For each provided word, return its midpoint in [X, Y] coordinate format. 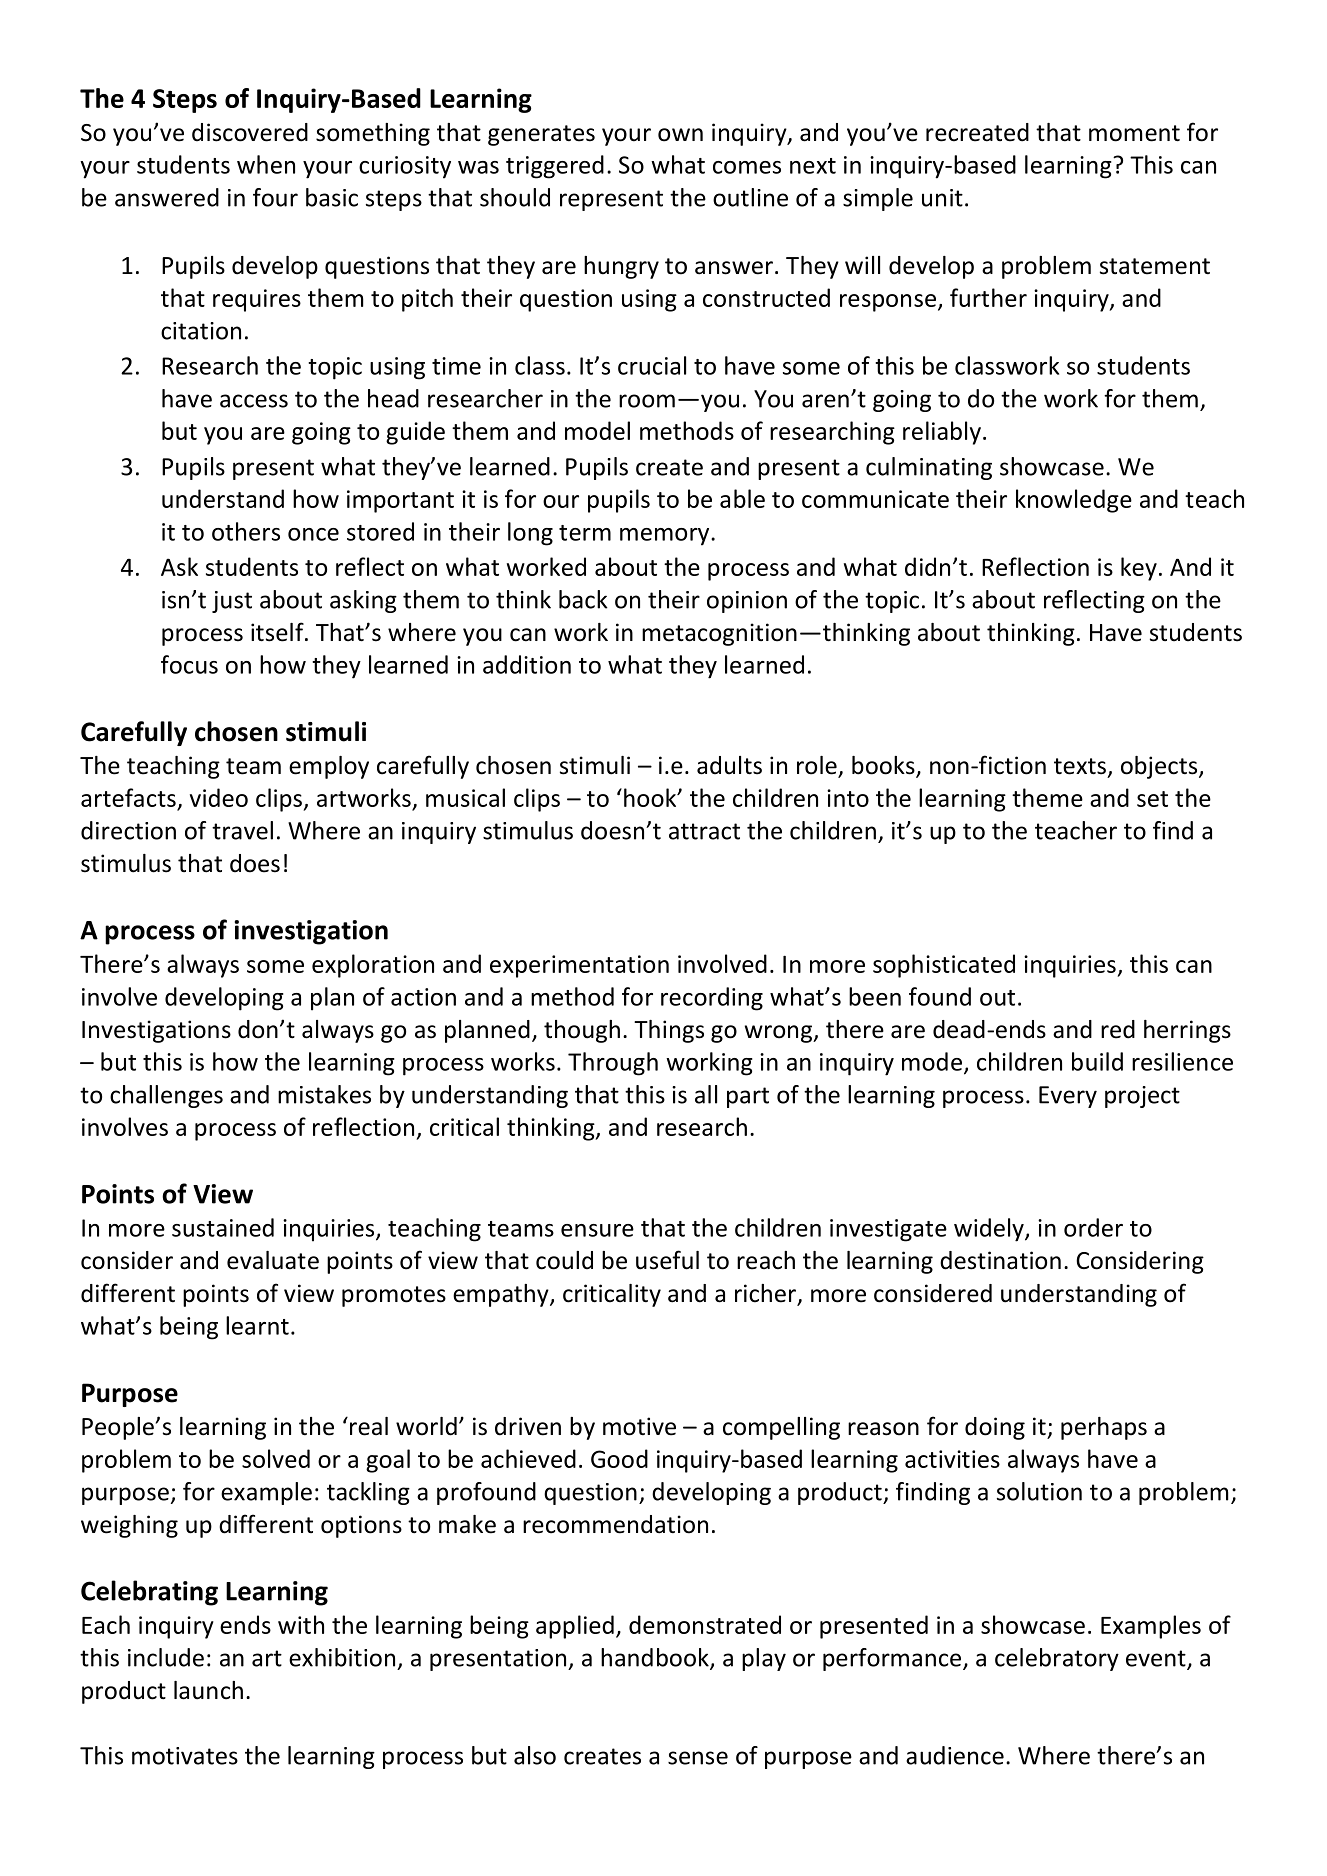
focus [189, 664]
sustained [223, 1227]
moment [1134, 133]
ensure [597, 1230]
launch [208, 1690]
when [266, 164]
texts [1080, 766]
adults [729, 765]
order [1093, 1227]
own [680, 135]
